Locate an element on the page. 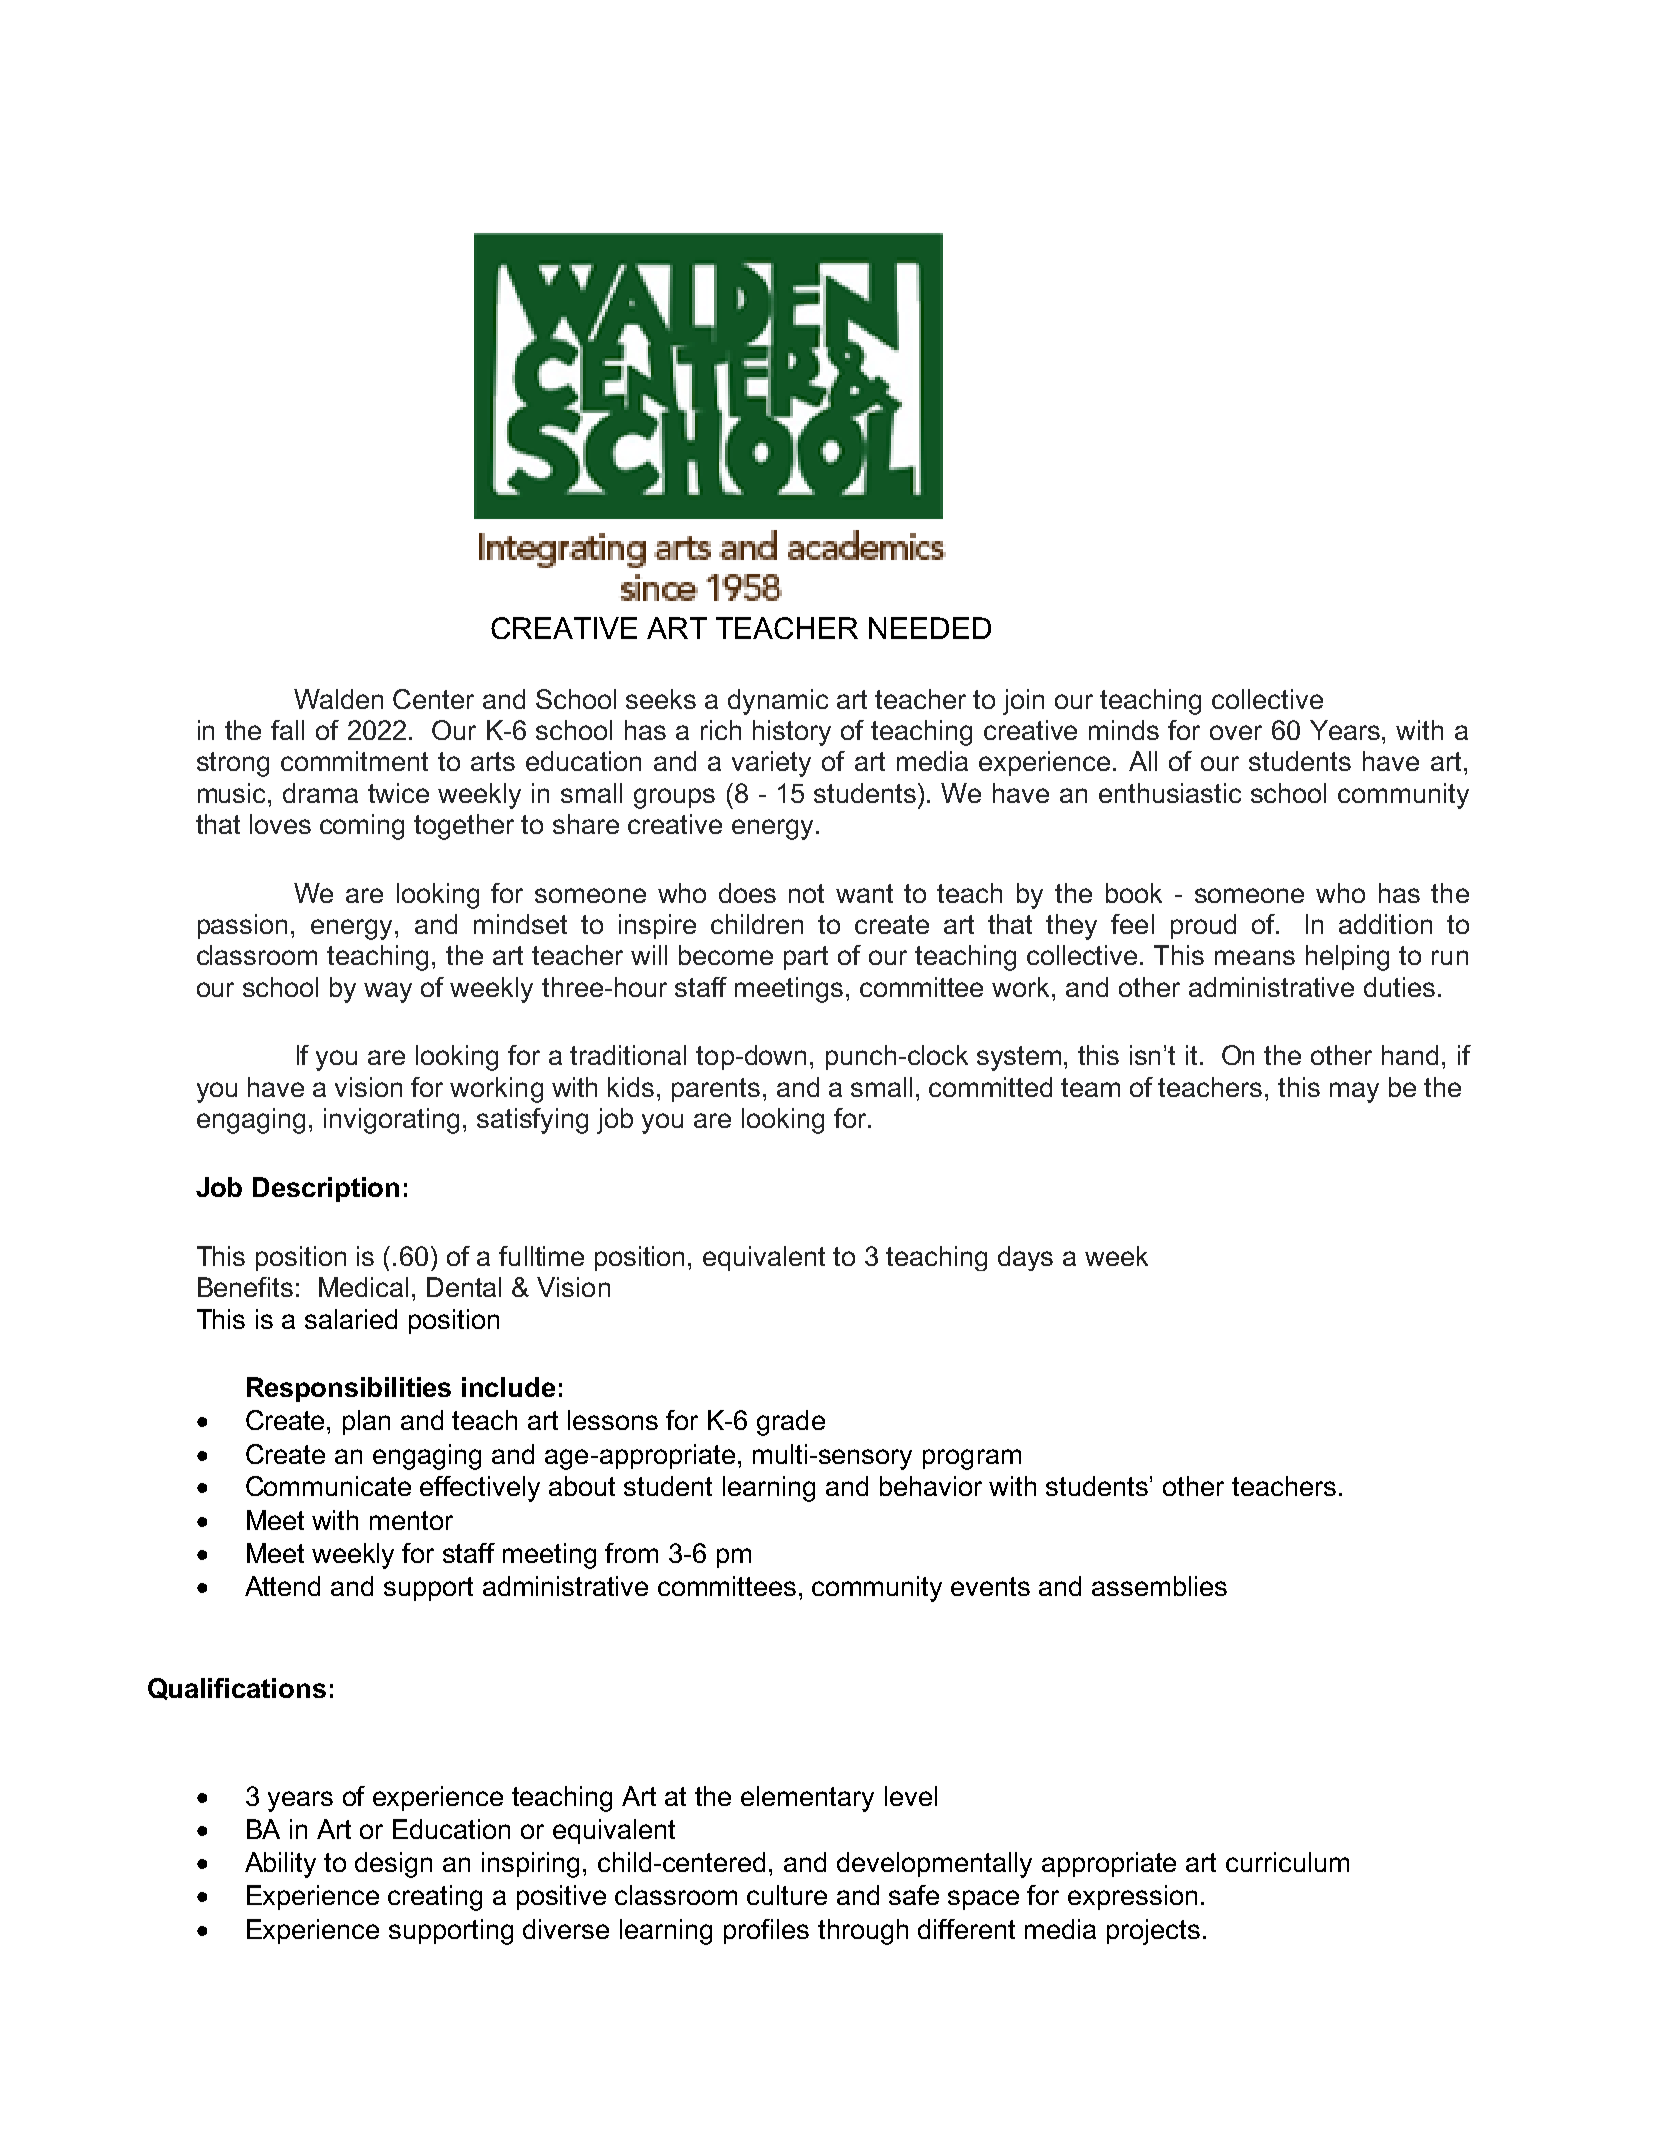 The image size is (1666, 2156). behavior is located at coordinates (931, 1486).
